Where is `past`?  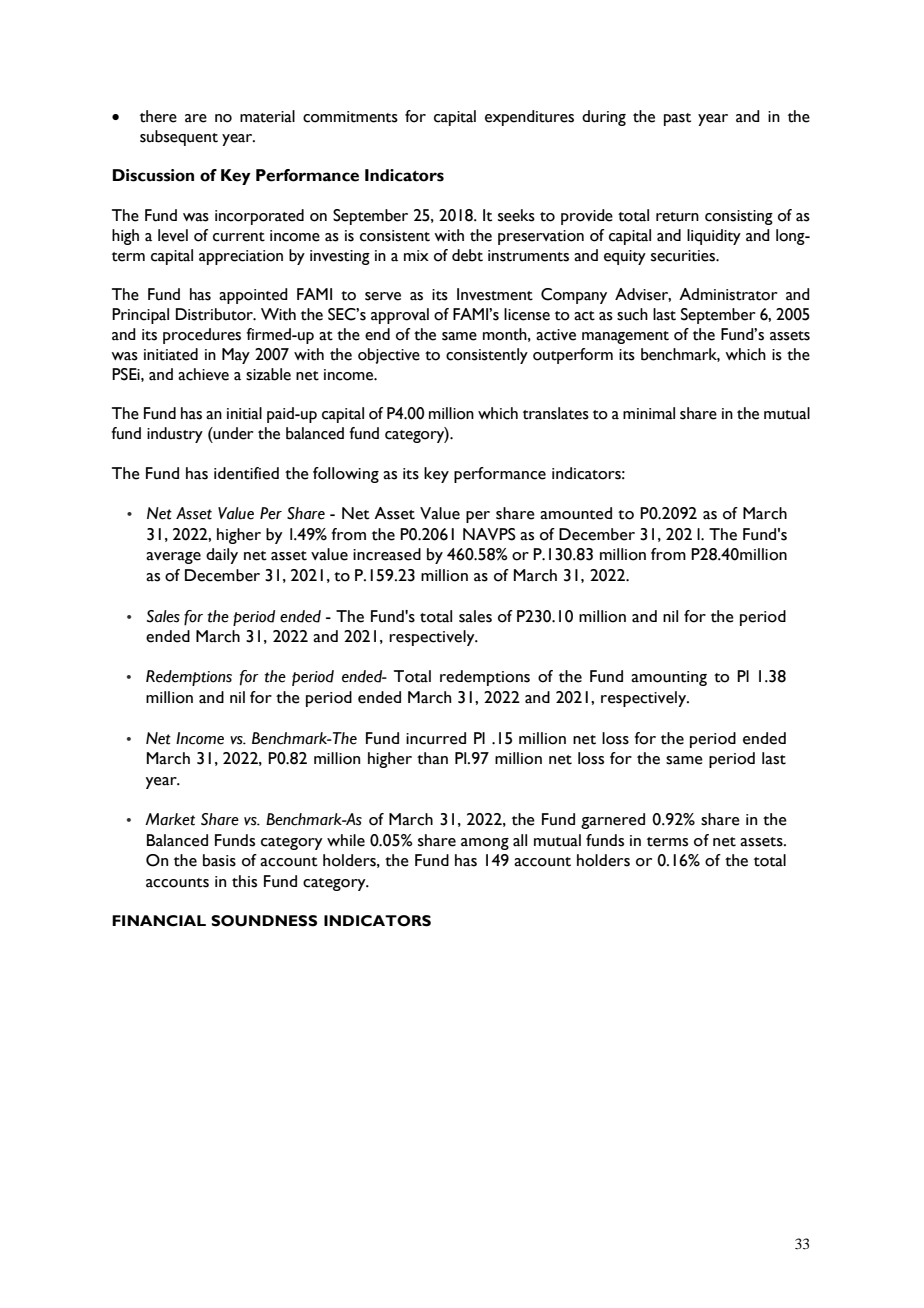 past is located at coordinates (677, 119).
